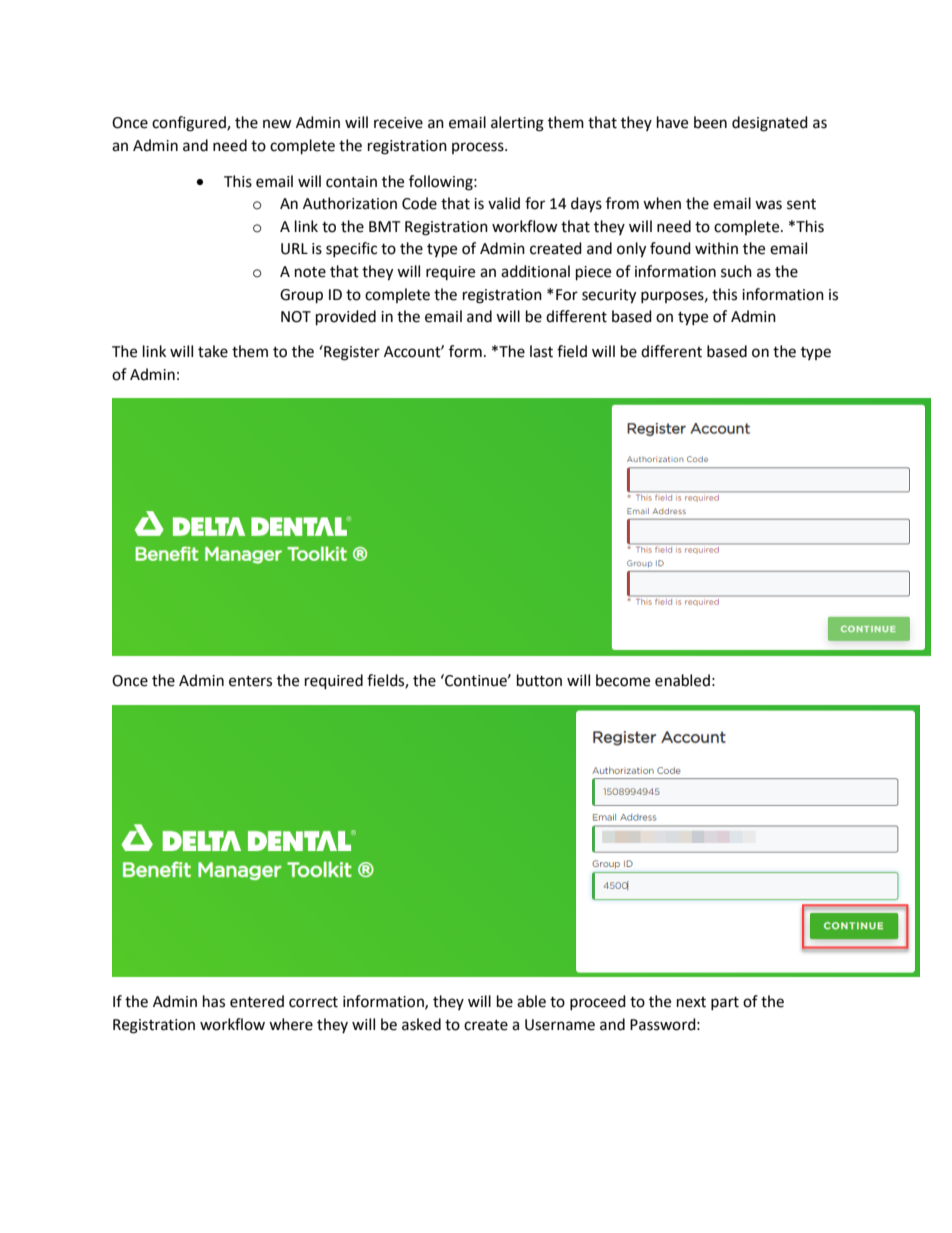 This page has width=952, height=1233. I want to click on been, so click(710, 122).
